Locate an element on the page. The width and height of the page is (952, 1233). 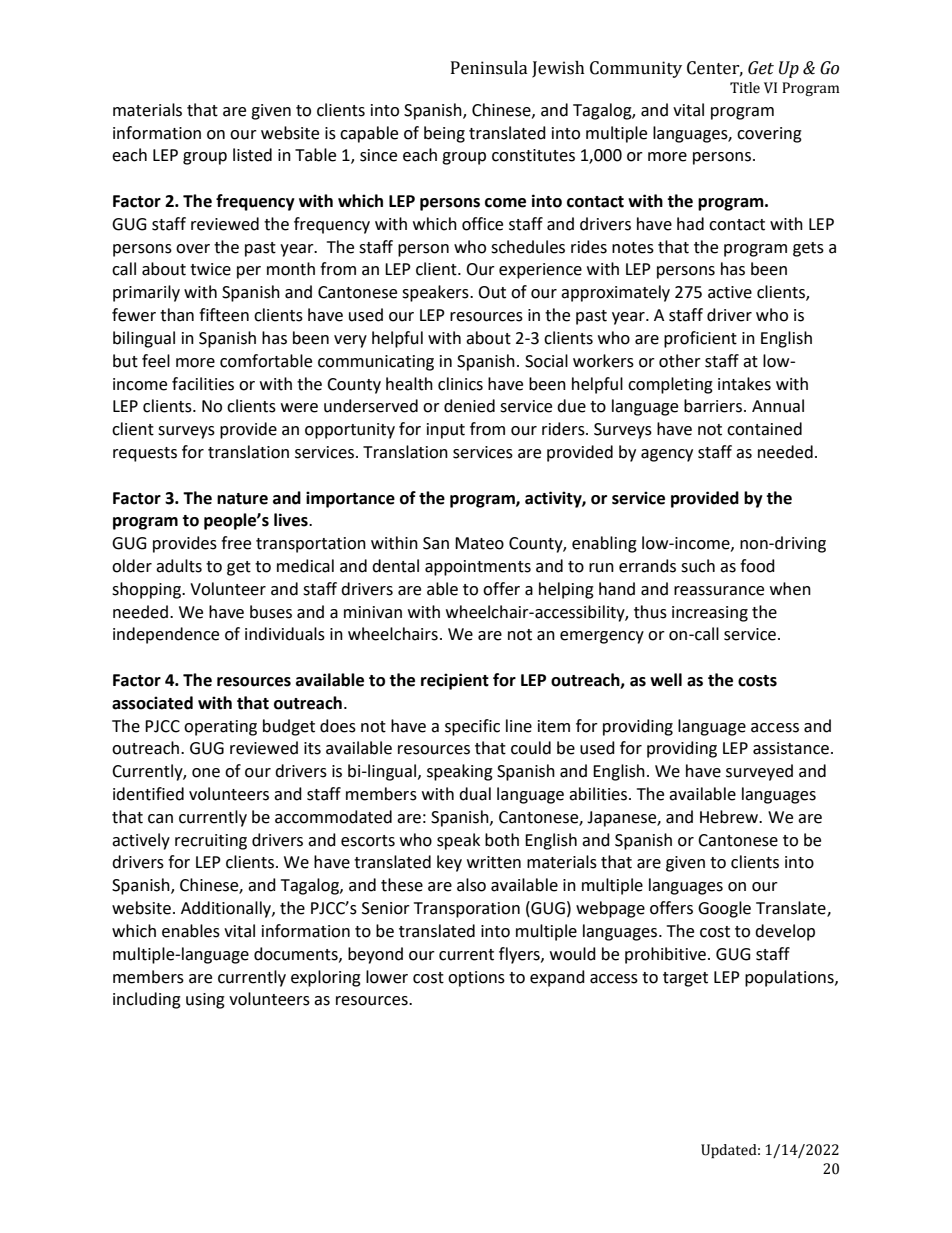
listed is located at coordinates (252, 155).
